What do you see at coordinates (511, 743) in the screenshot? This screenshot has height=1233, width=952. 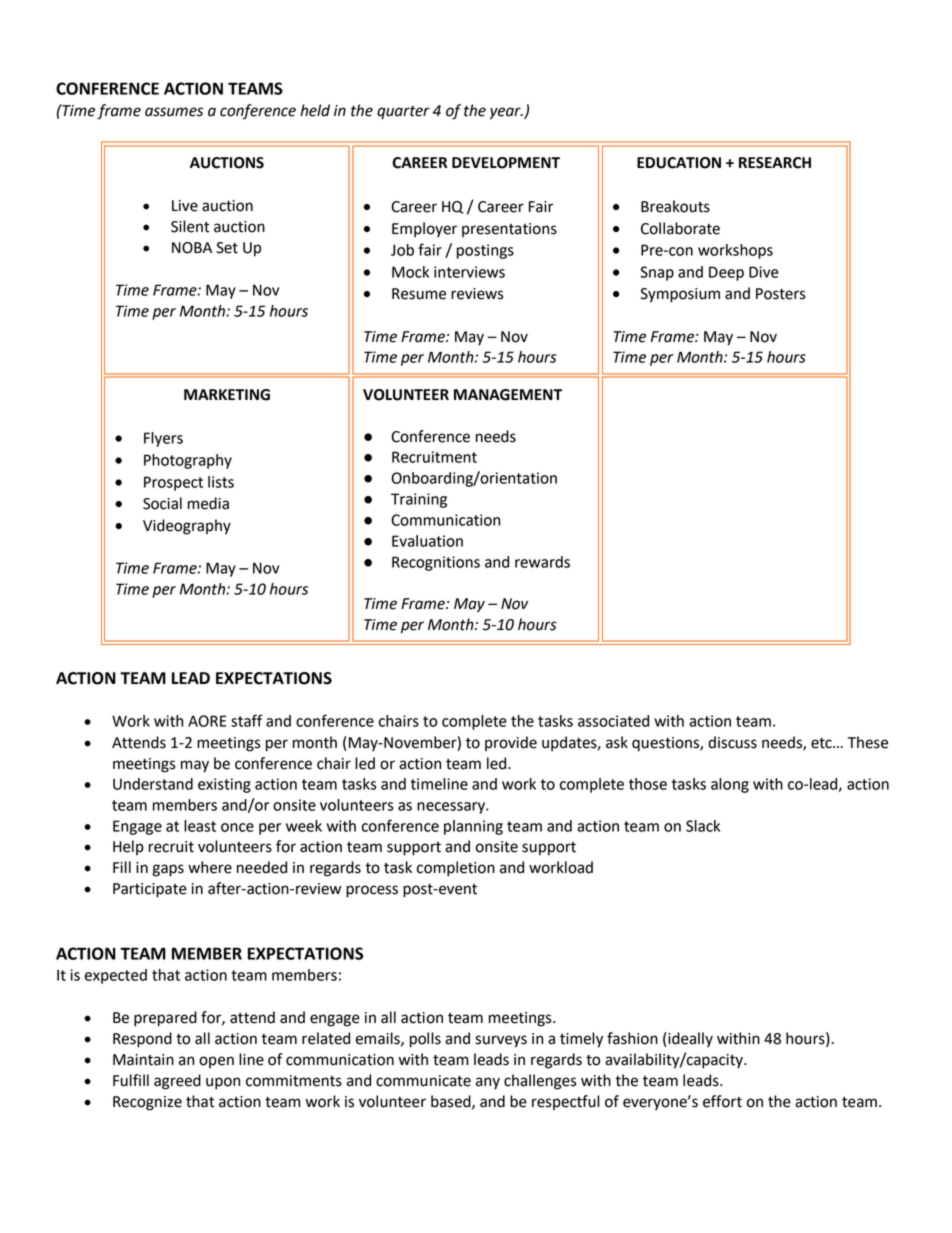 I see `provide` at bounding box center [511, 743].
